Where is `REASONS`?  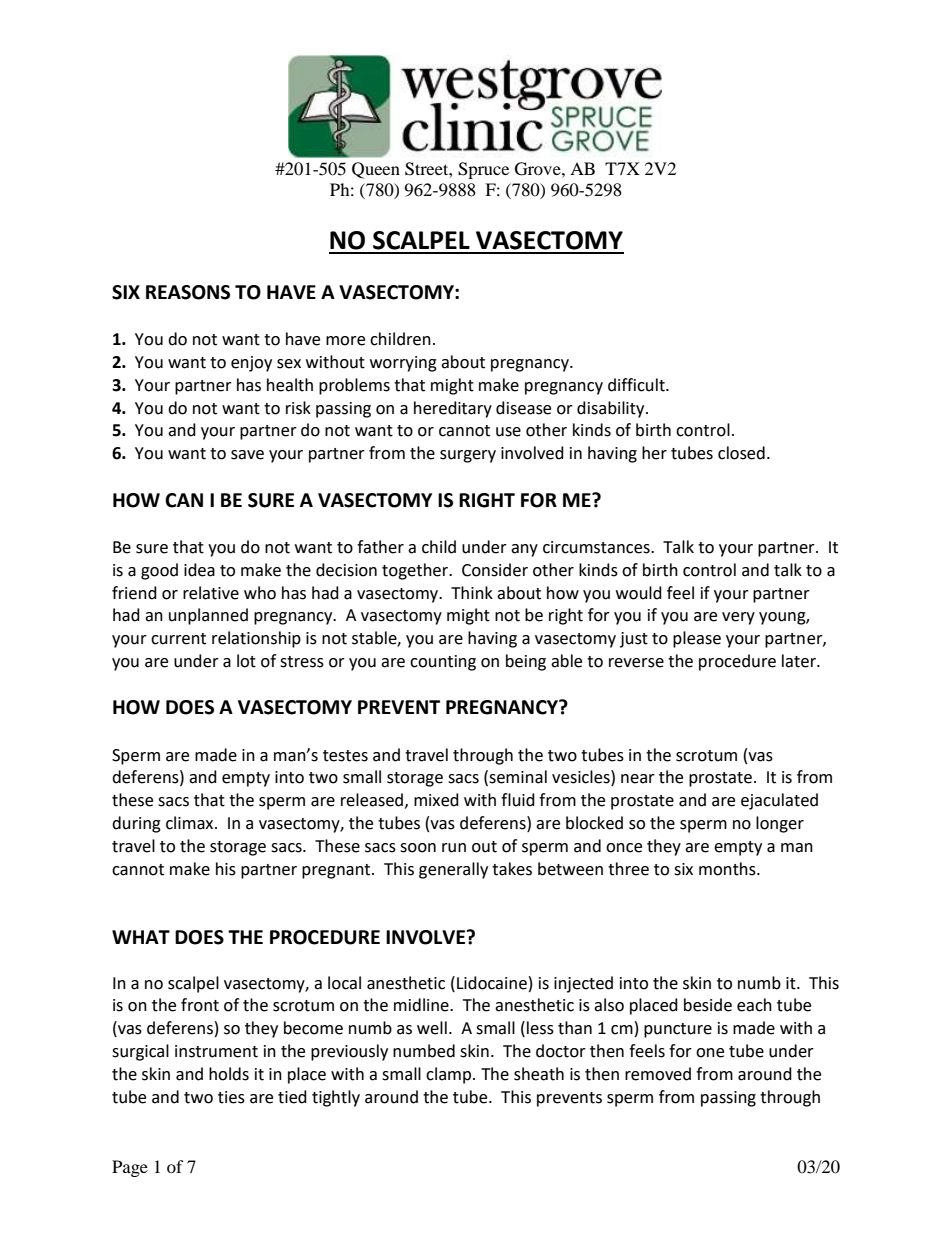
REASONS is located at coordinates (188, 292).
